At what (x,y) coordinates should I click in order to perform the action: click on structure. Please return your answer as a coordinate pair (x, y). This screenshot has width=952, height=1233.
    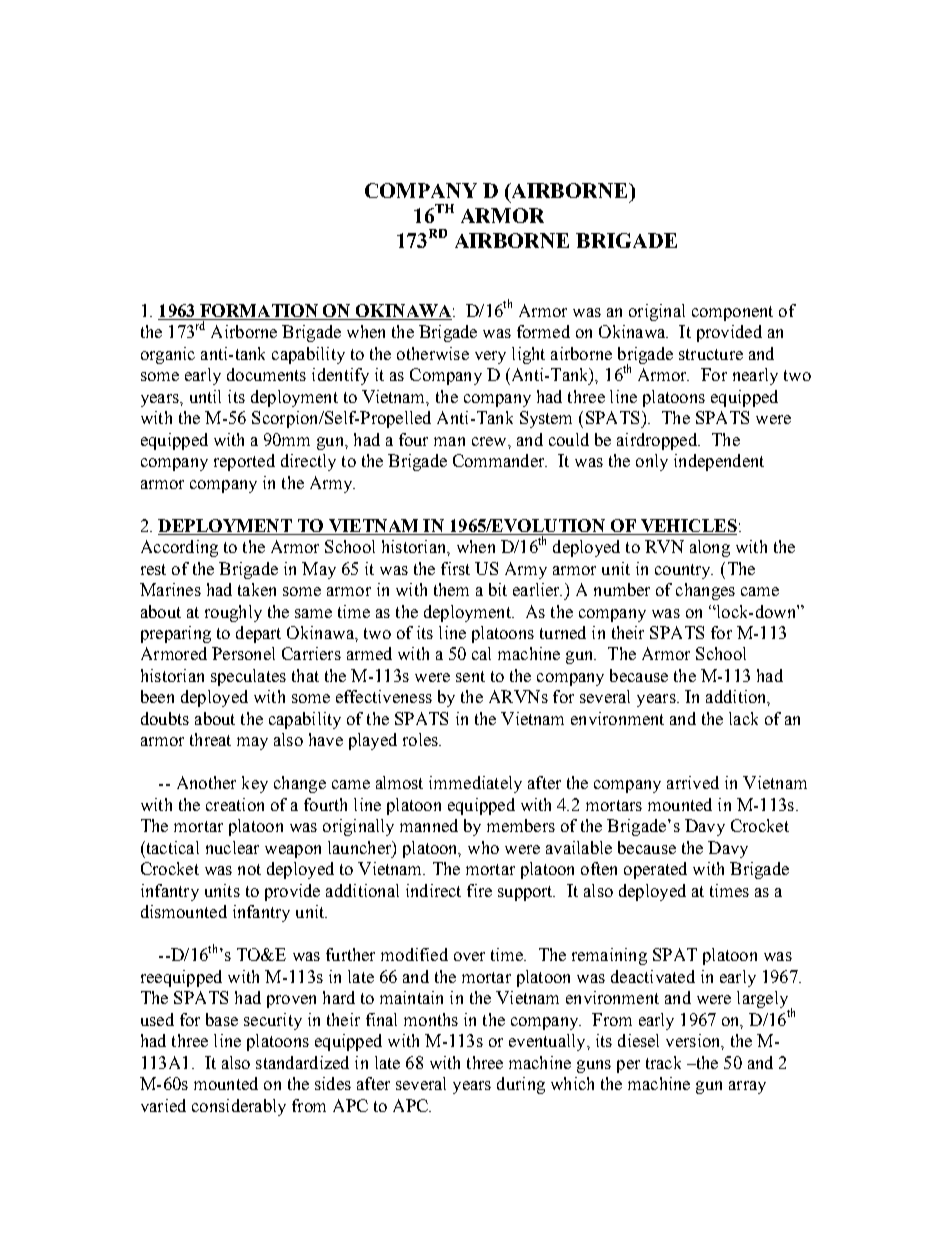
    Looking at the image, I should click on (711, 354).
